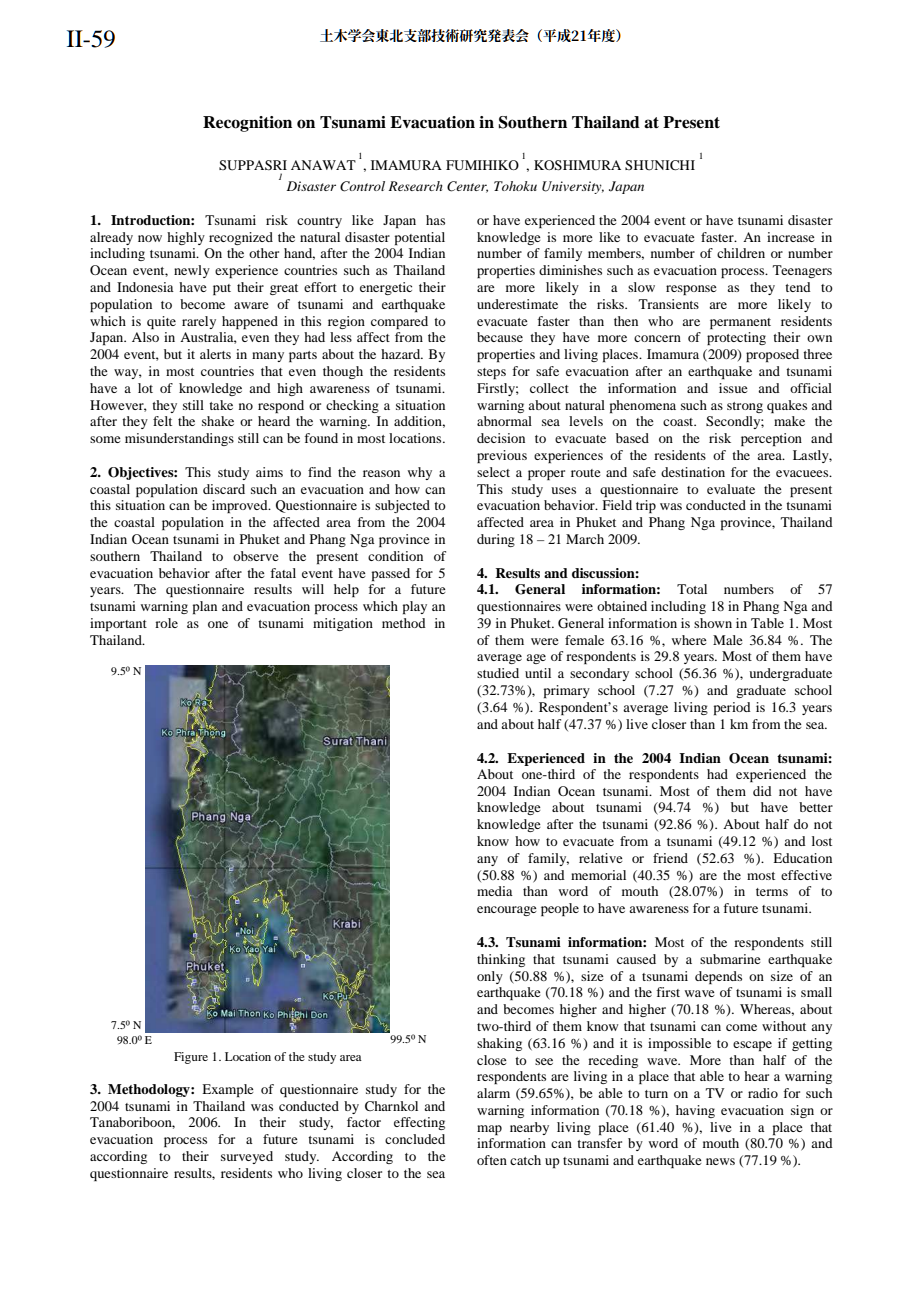 The image size is (924, 1308). What do you see at coordinates (498, 673) in the page?
I see `studied` at bounding box center [498, 673].
